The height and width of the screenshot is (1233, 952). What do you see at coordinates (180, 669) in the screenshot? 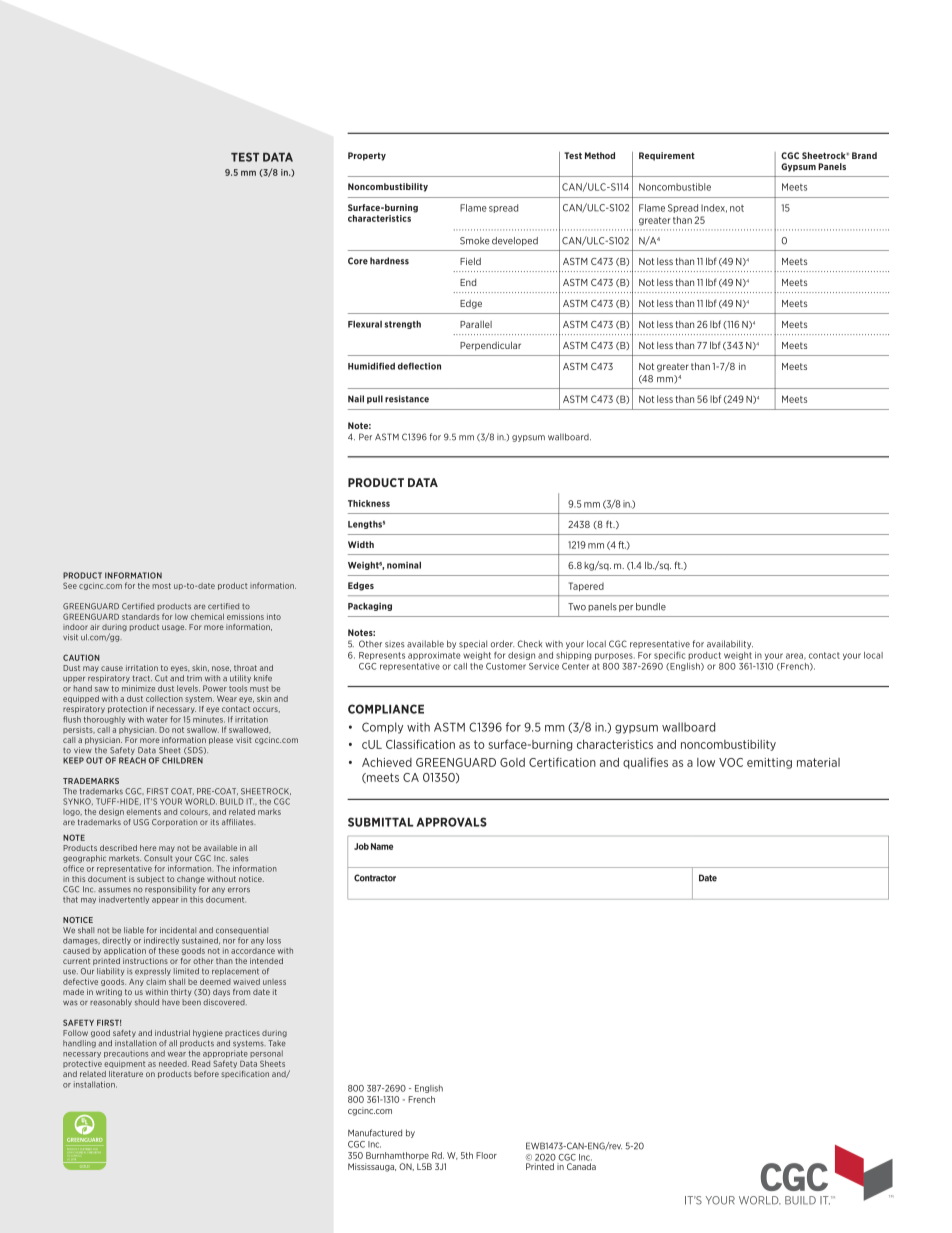
I see `eyes` at bounding box center [180, 669].
